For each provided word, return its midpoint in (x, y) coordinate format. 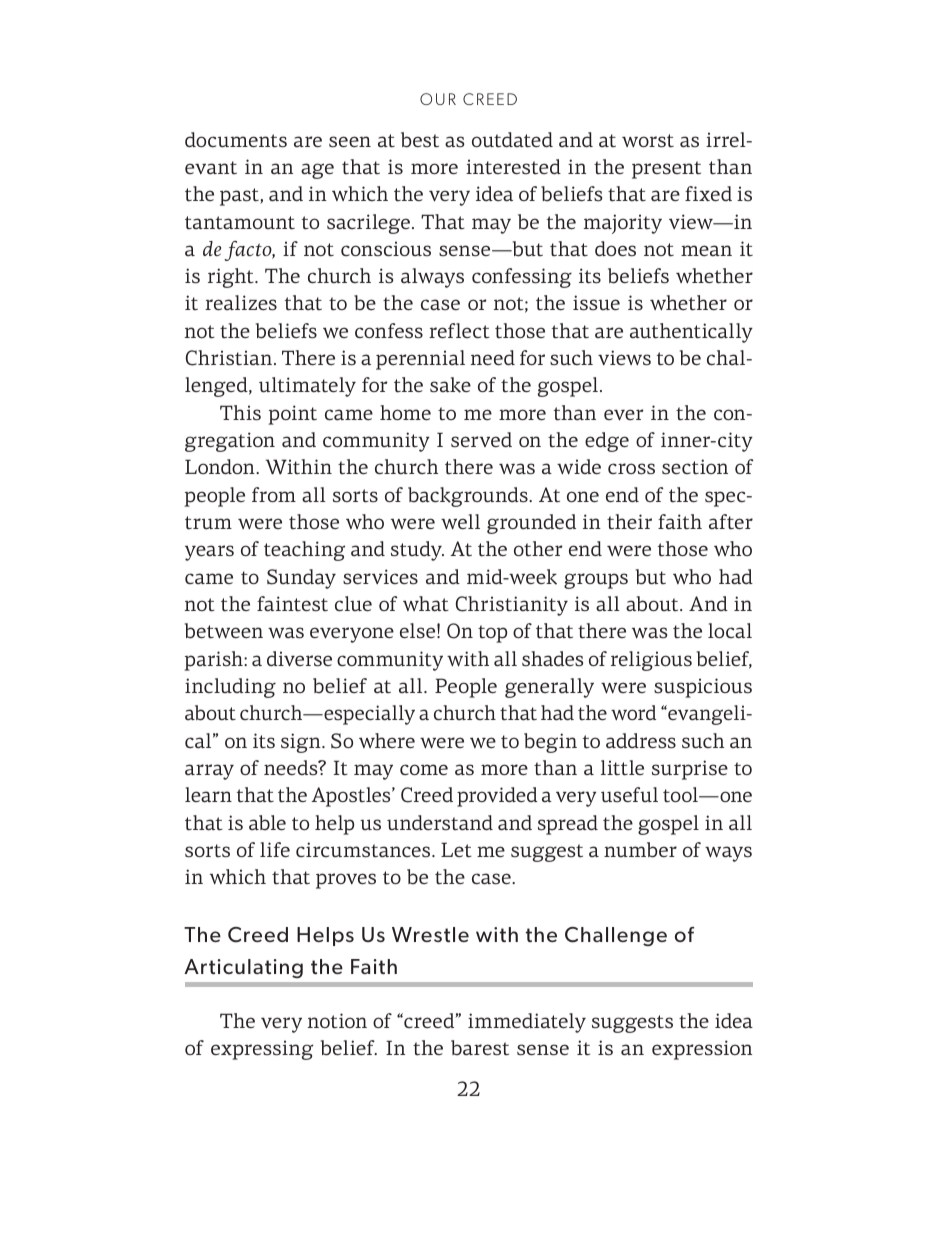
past (240, 197)
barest (480, 1048)
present (666, 170)
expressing (262, 1050)
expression (702, 1050)
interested (513, 167)
